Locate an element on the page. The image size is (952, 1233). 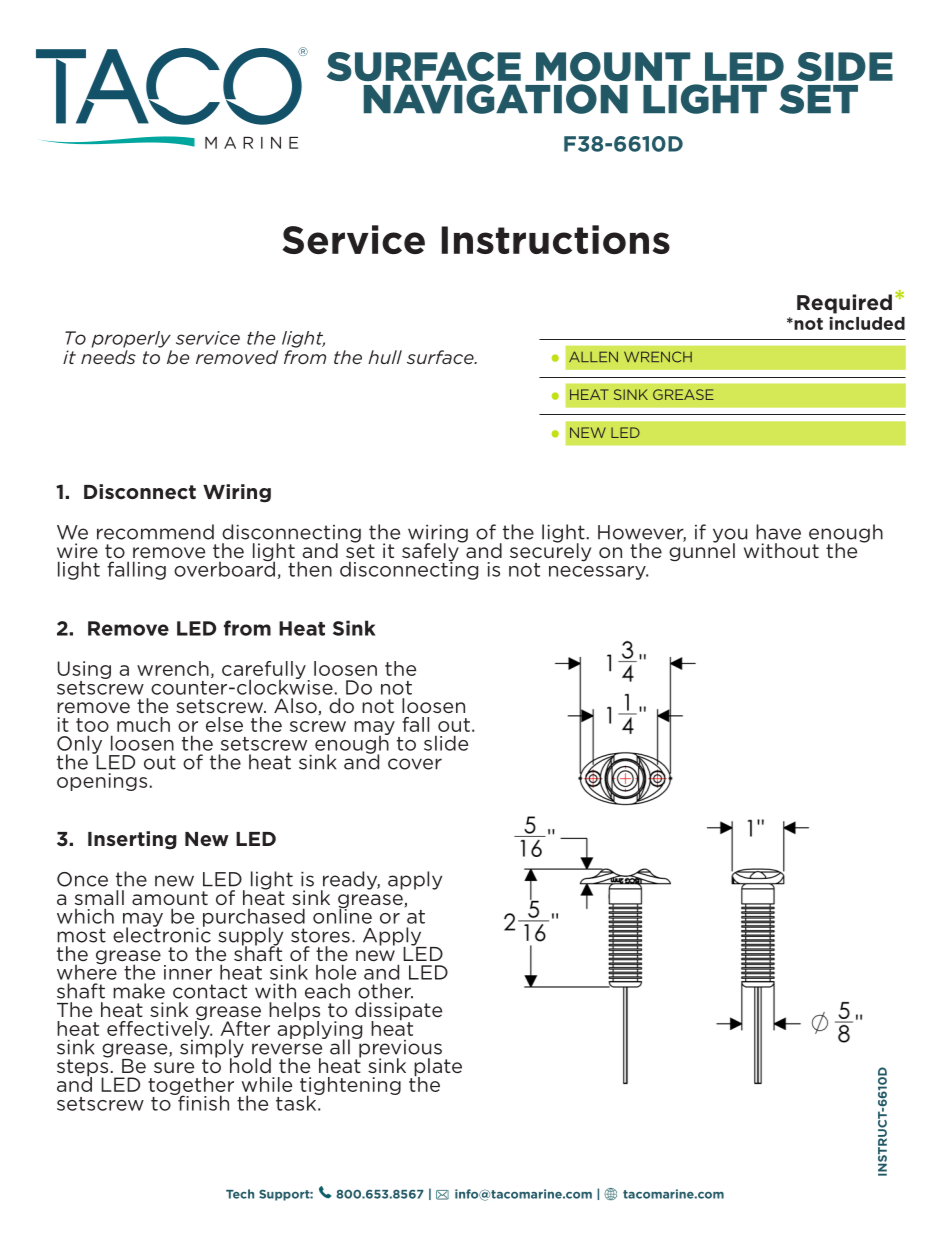
ALLEN is located at coordinates (593, 356).
